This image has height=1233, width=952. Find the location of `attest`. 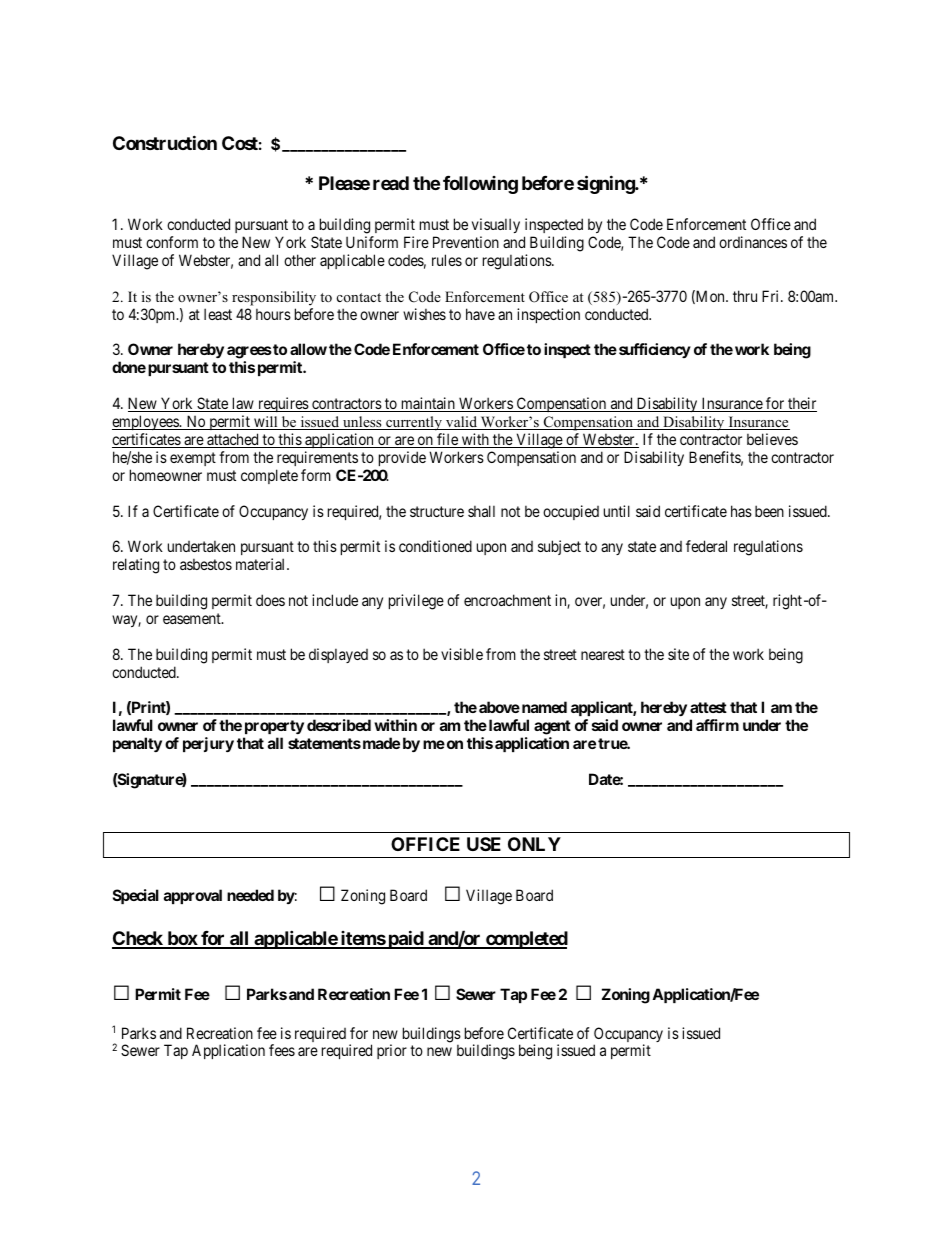

attest is located at coordinates (708, 707).
